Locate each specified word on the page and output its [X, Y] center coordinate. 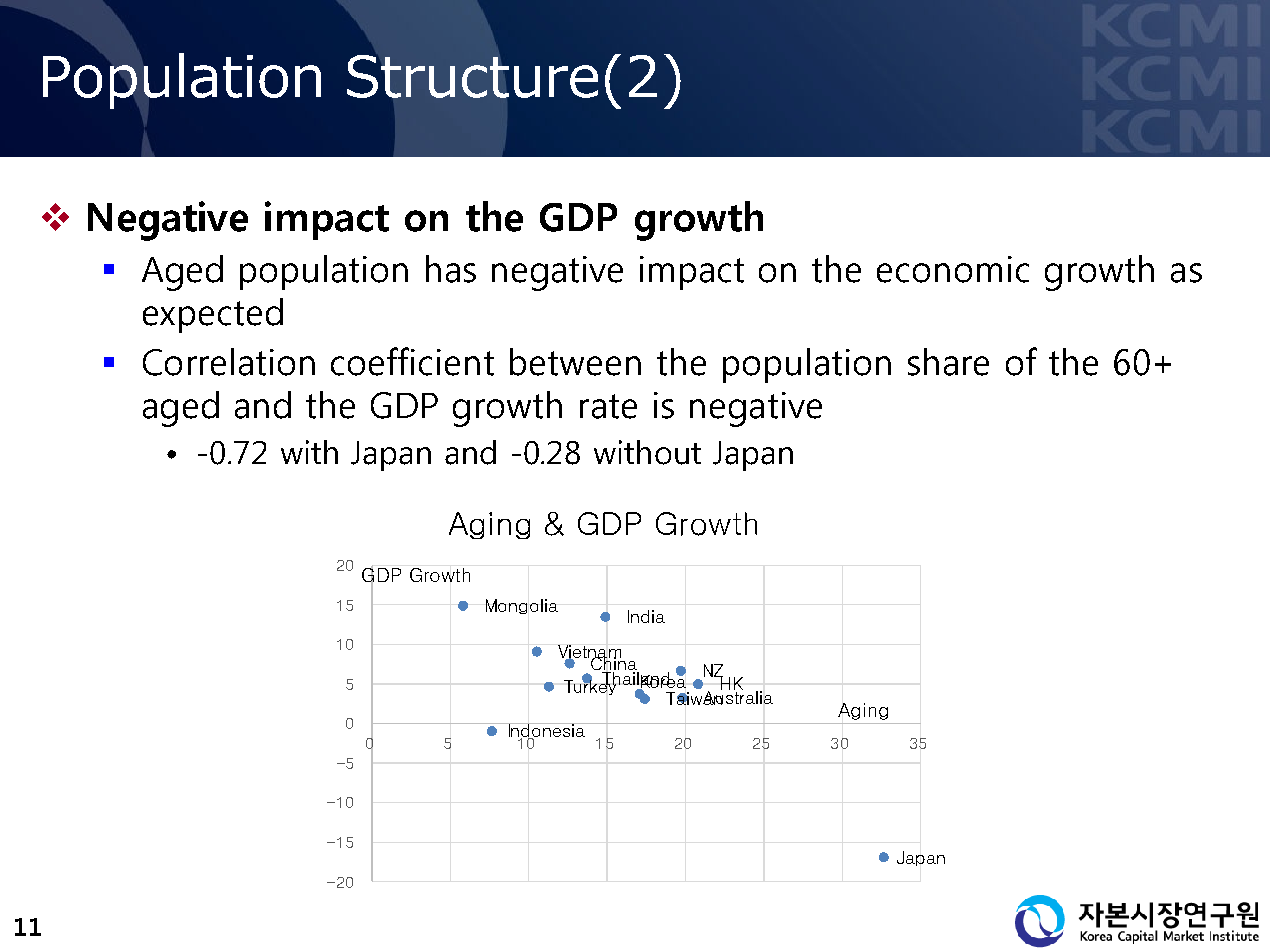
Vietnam [589, 653]
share [948, 362]
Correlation [229, 362]
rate [608, 406]
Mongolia [522, 606]
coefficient [412, 361]
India [646, 616]
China [615, 663]
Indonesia [546, 731]
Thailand [636, 679]
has [451, 269]
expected [213, 315]
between [575, 362]
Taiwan [694, 698]
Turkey [590, 686]
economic [953, 269]
